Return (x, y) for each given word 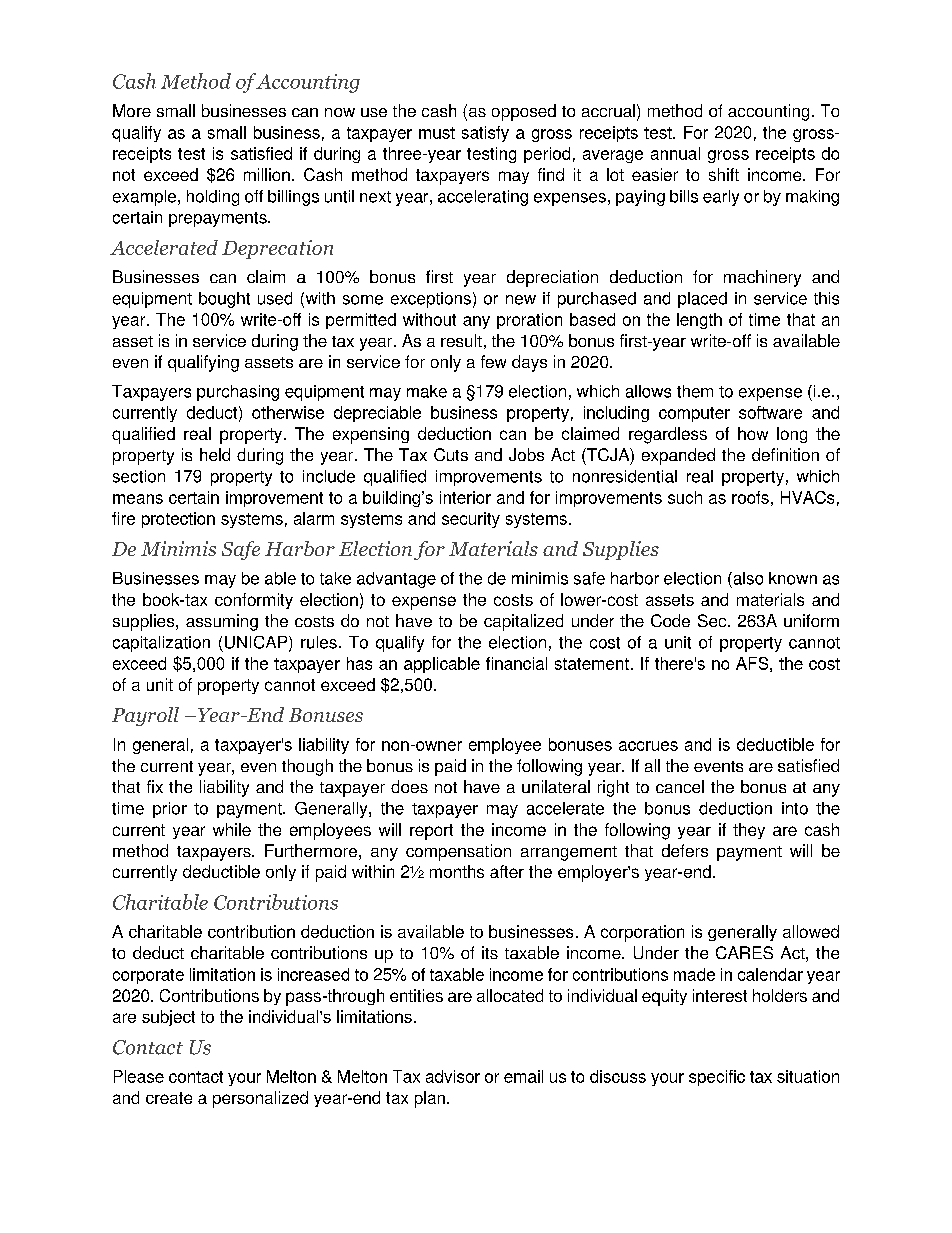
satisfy (485, 134)
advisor (453, 1076)
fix (155, 786)
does (409, 786)
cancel (680, 786)
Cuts (451, 454)
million (267, 174)
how (753, 433)
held (215, 454)
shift (724, 174)
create (169, 1098)
